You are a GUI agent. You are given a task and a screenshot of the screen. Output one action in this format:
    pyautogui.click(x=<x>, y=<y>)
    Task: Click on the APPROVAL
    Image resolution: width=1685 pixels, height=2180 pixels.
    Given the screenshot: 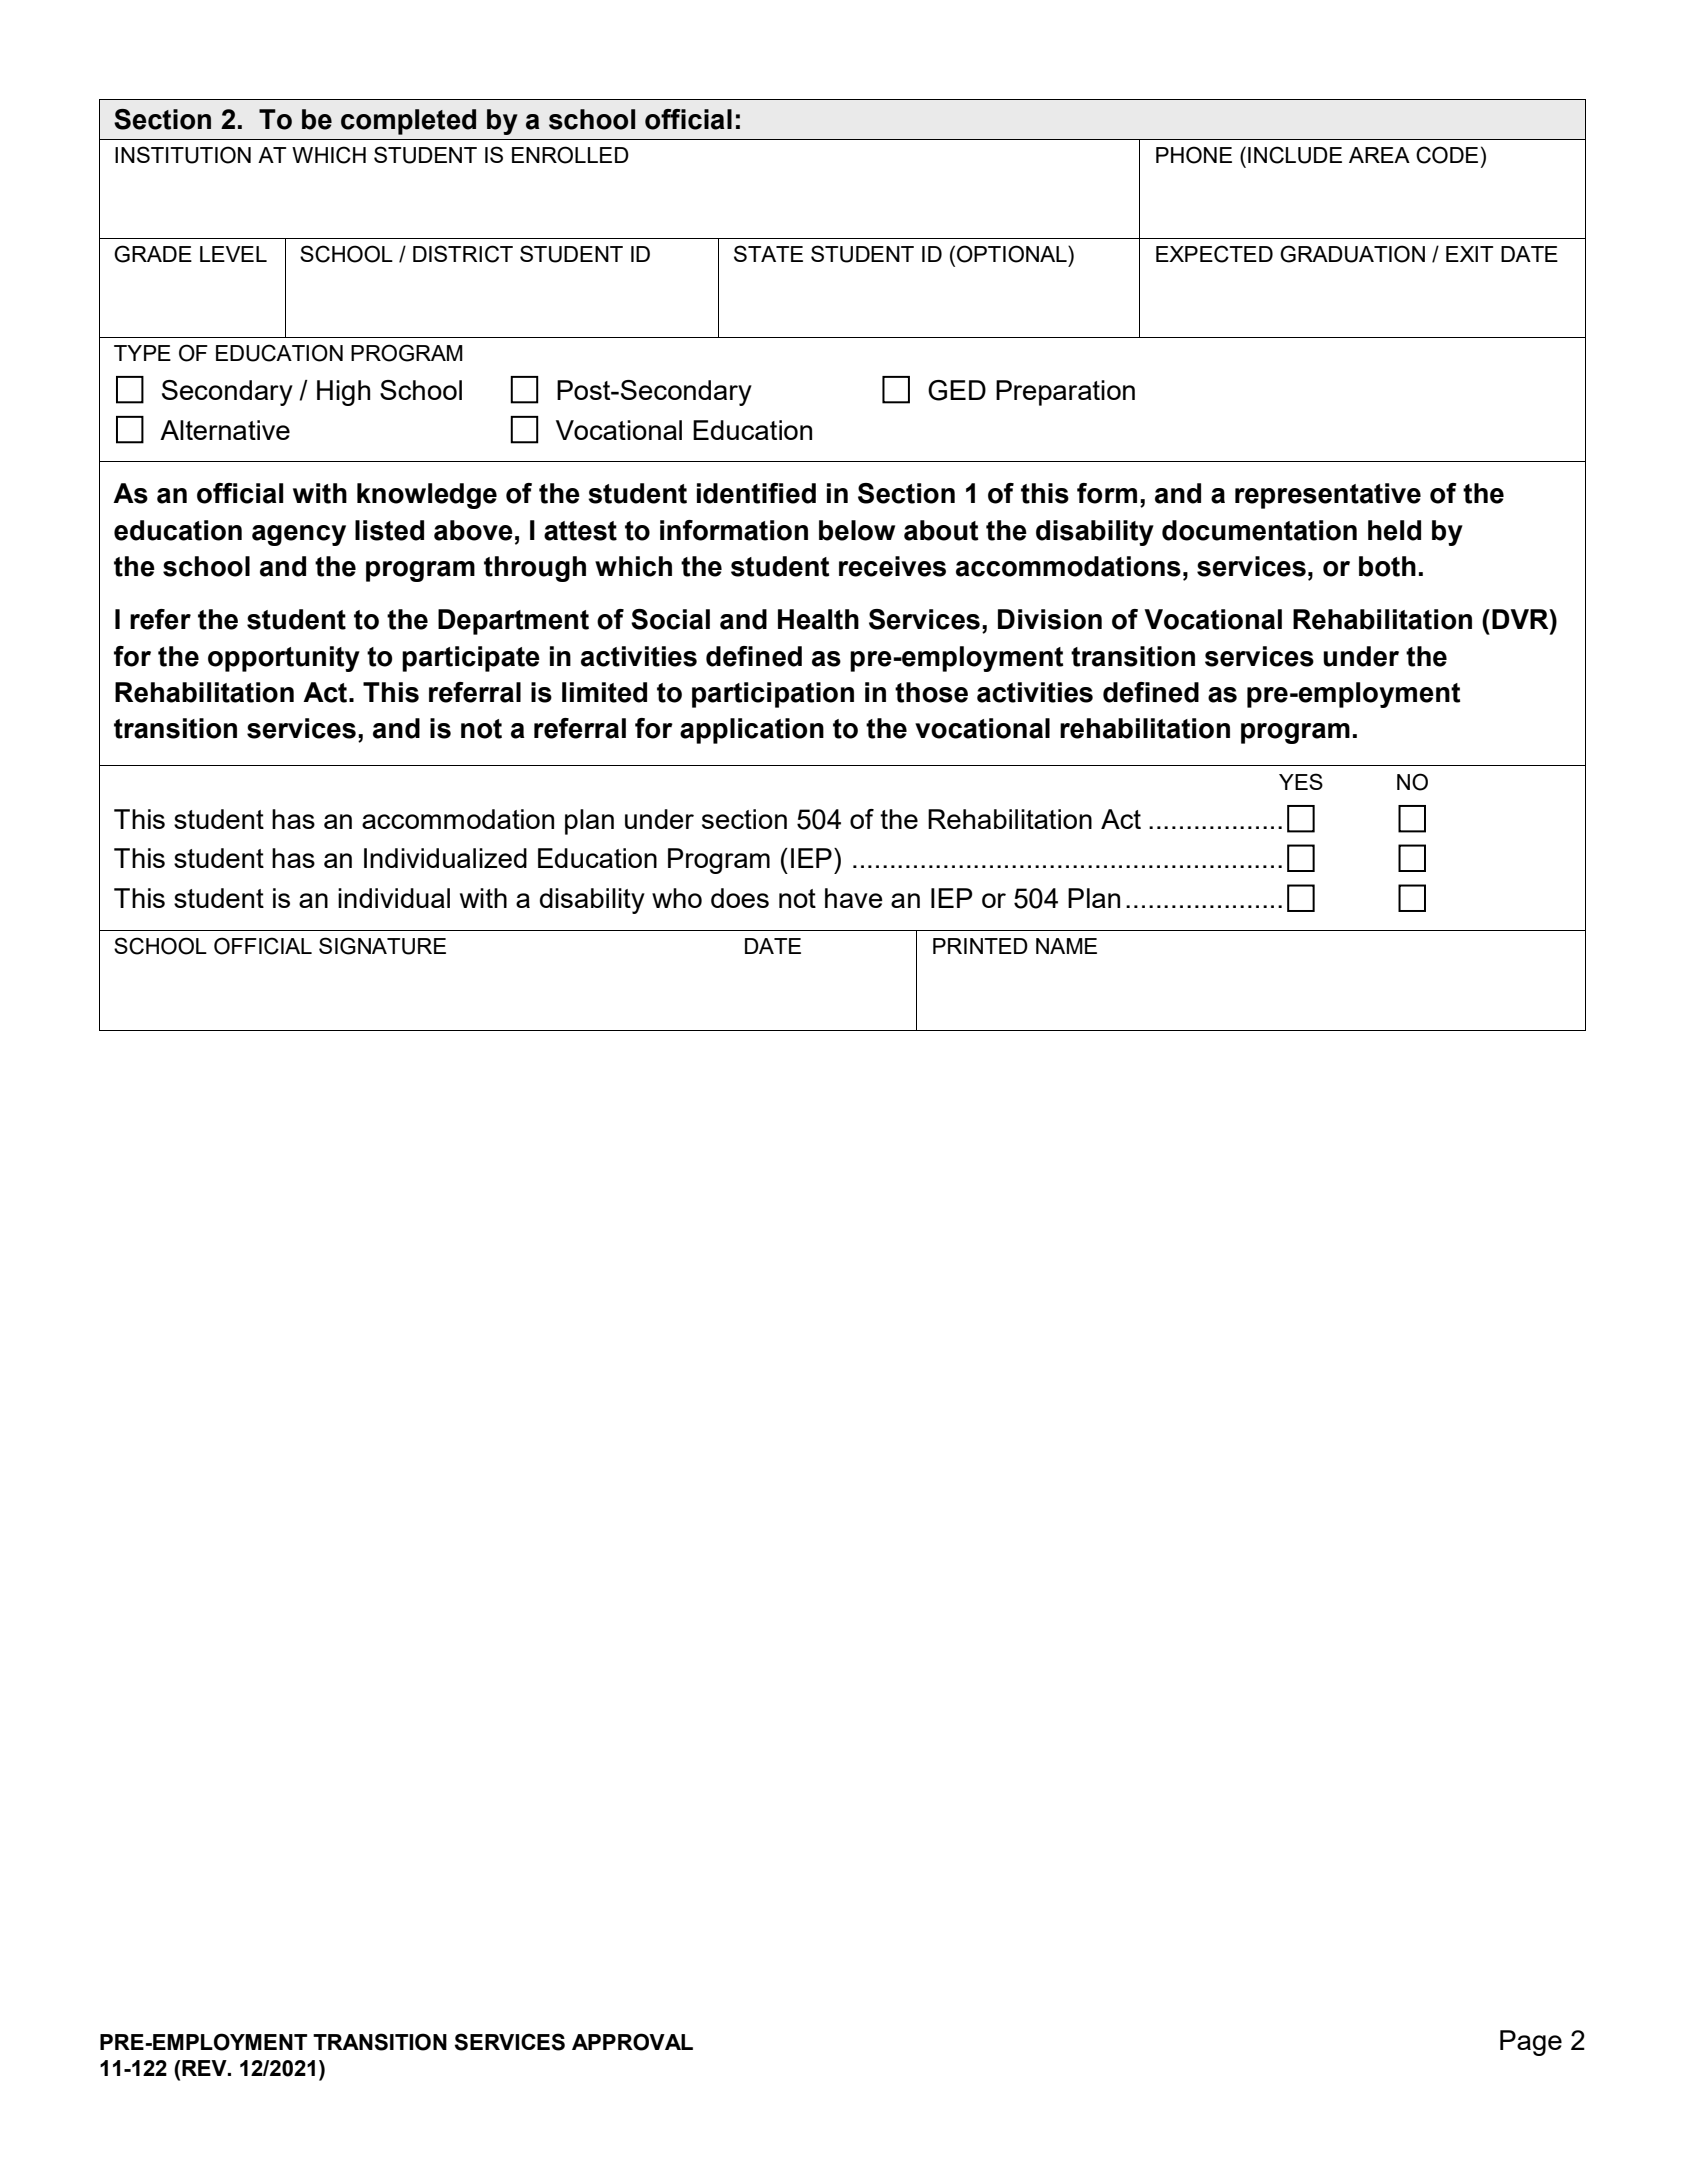 What is the action you would take?
    pyautogui.click(x=632, y=2042)
